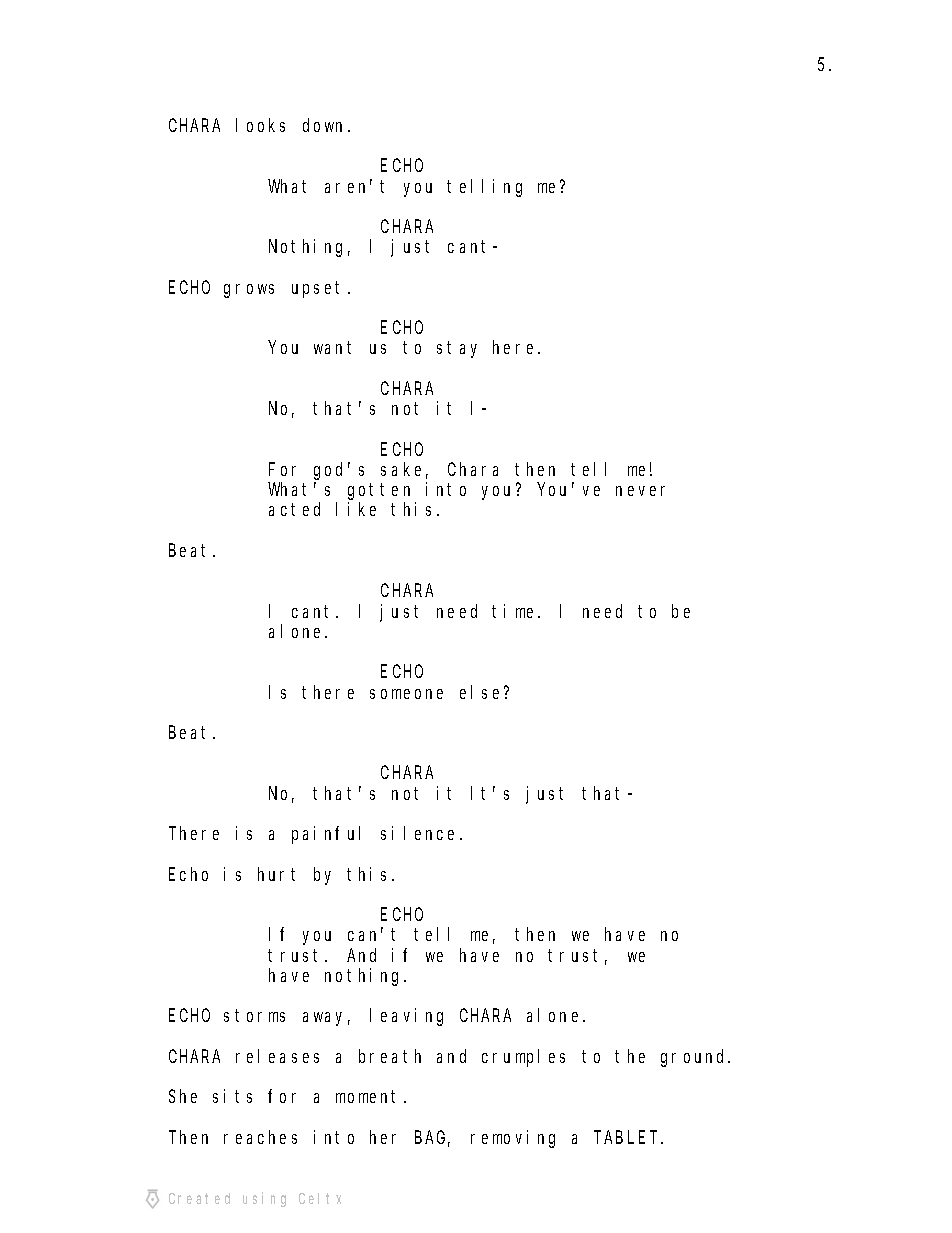  What do you see at coordinates (515, 611) in the document?
I see `time` at bounding box center [515, 611].
